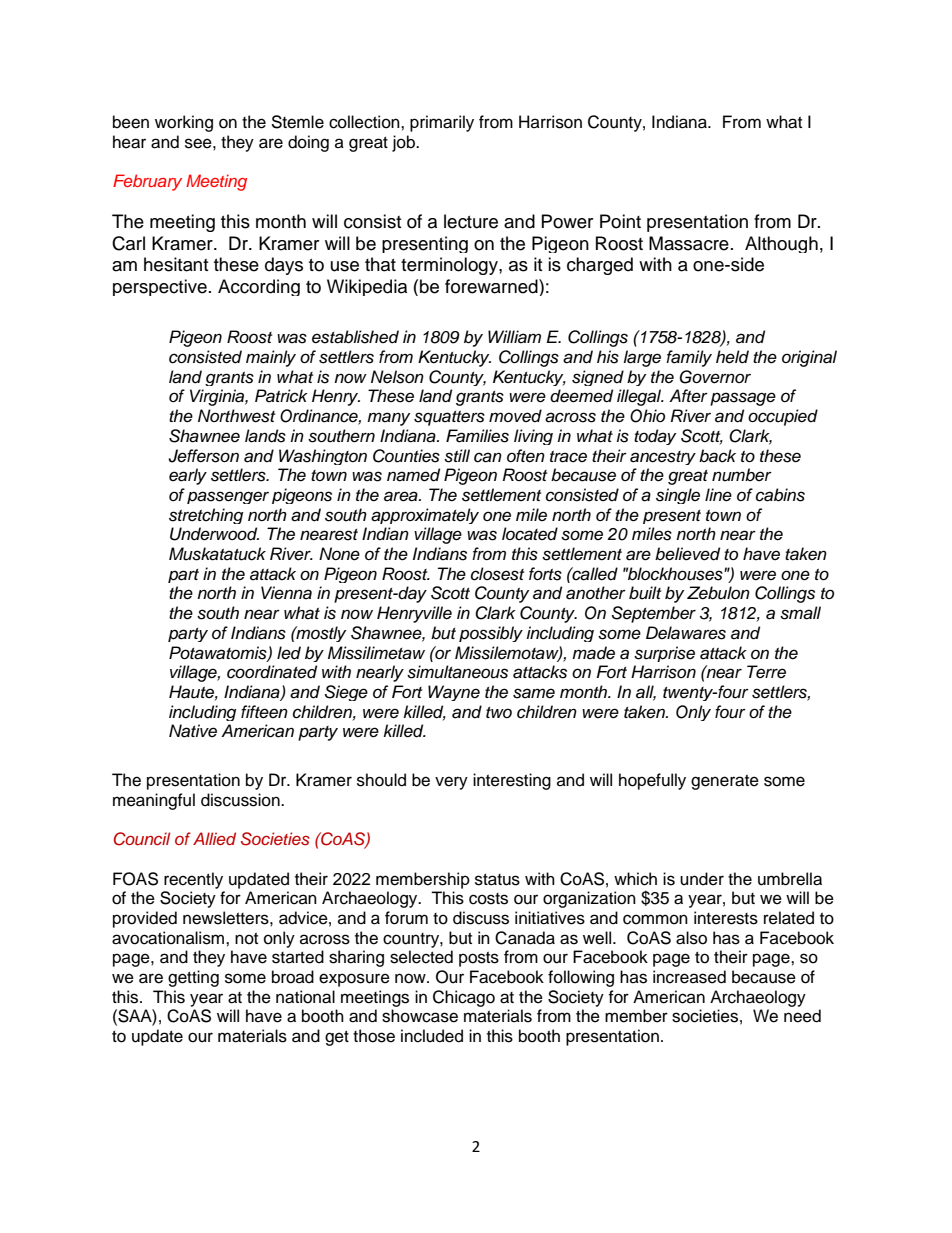  What do you see at coordinates (689, 243) in the document?
I see `Massacre` at bounding box center [689, 243].
